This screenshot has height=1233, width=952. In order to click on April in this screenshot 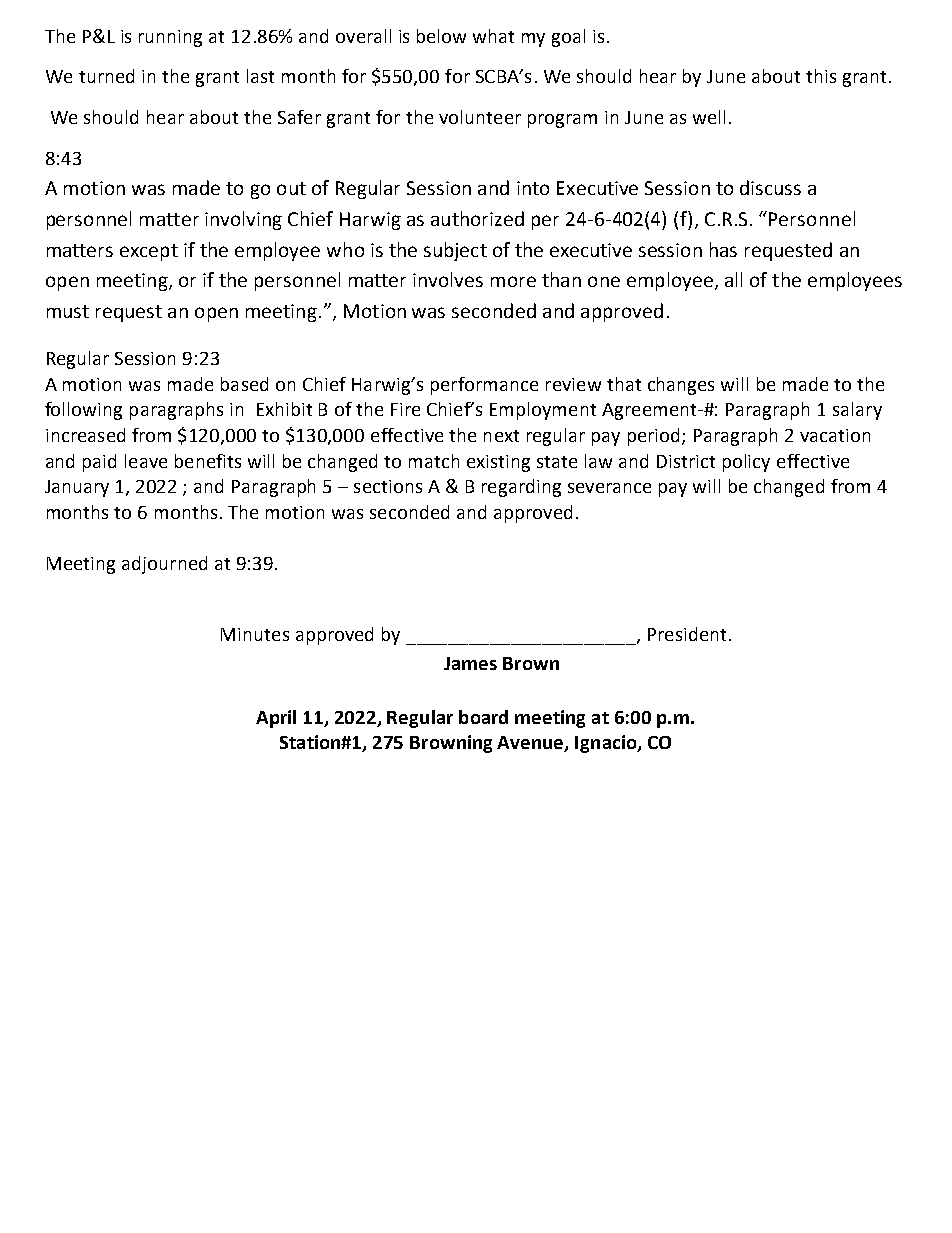, I will do `click(276, 719)`.
